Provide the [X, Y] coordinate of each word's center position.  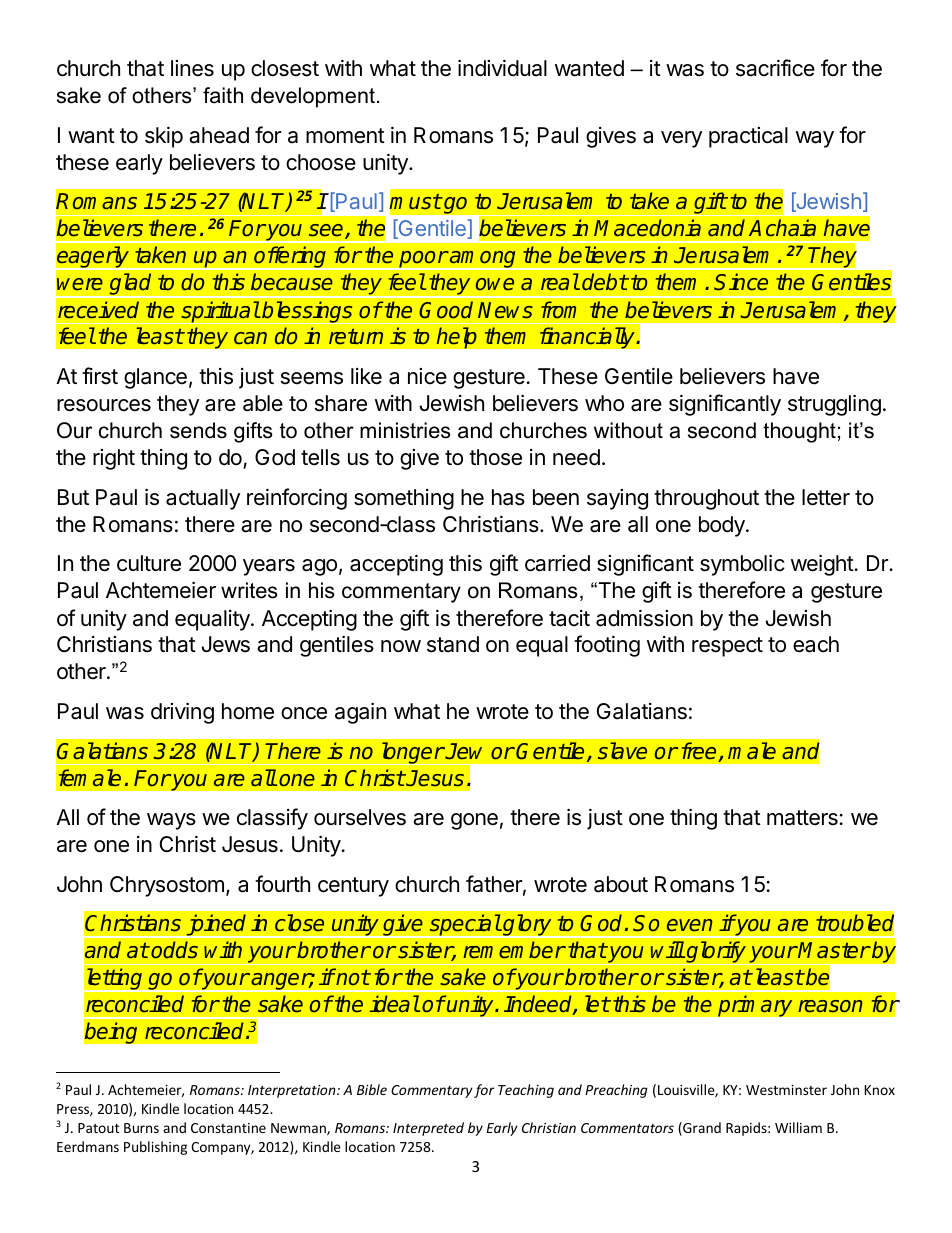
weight [823, 565]
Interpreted [428, 1129]
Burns [141, 1128]
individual [502, 68]
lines [192, 68]
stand [453, 644]
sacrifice [775, 68]
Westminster [786, 1090]
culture [149, 563]
